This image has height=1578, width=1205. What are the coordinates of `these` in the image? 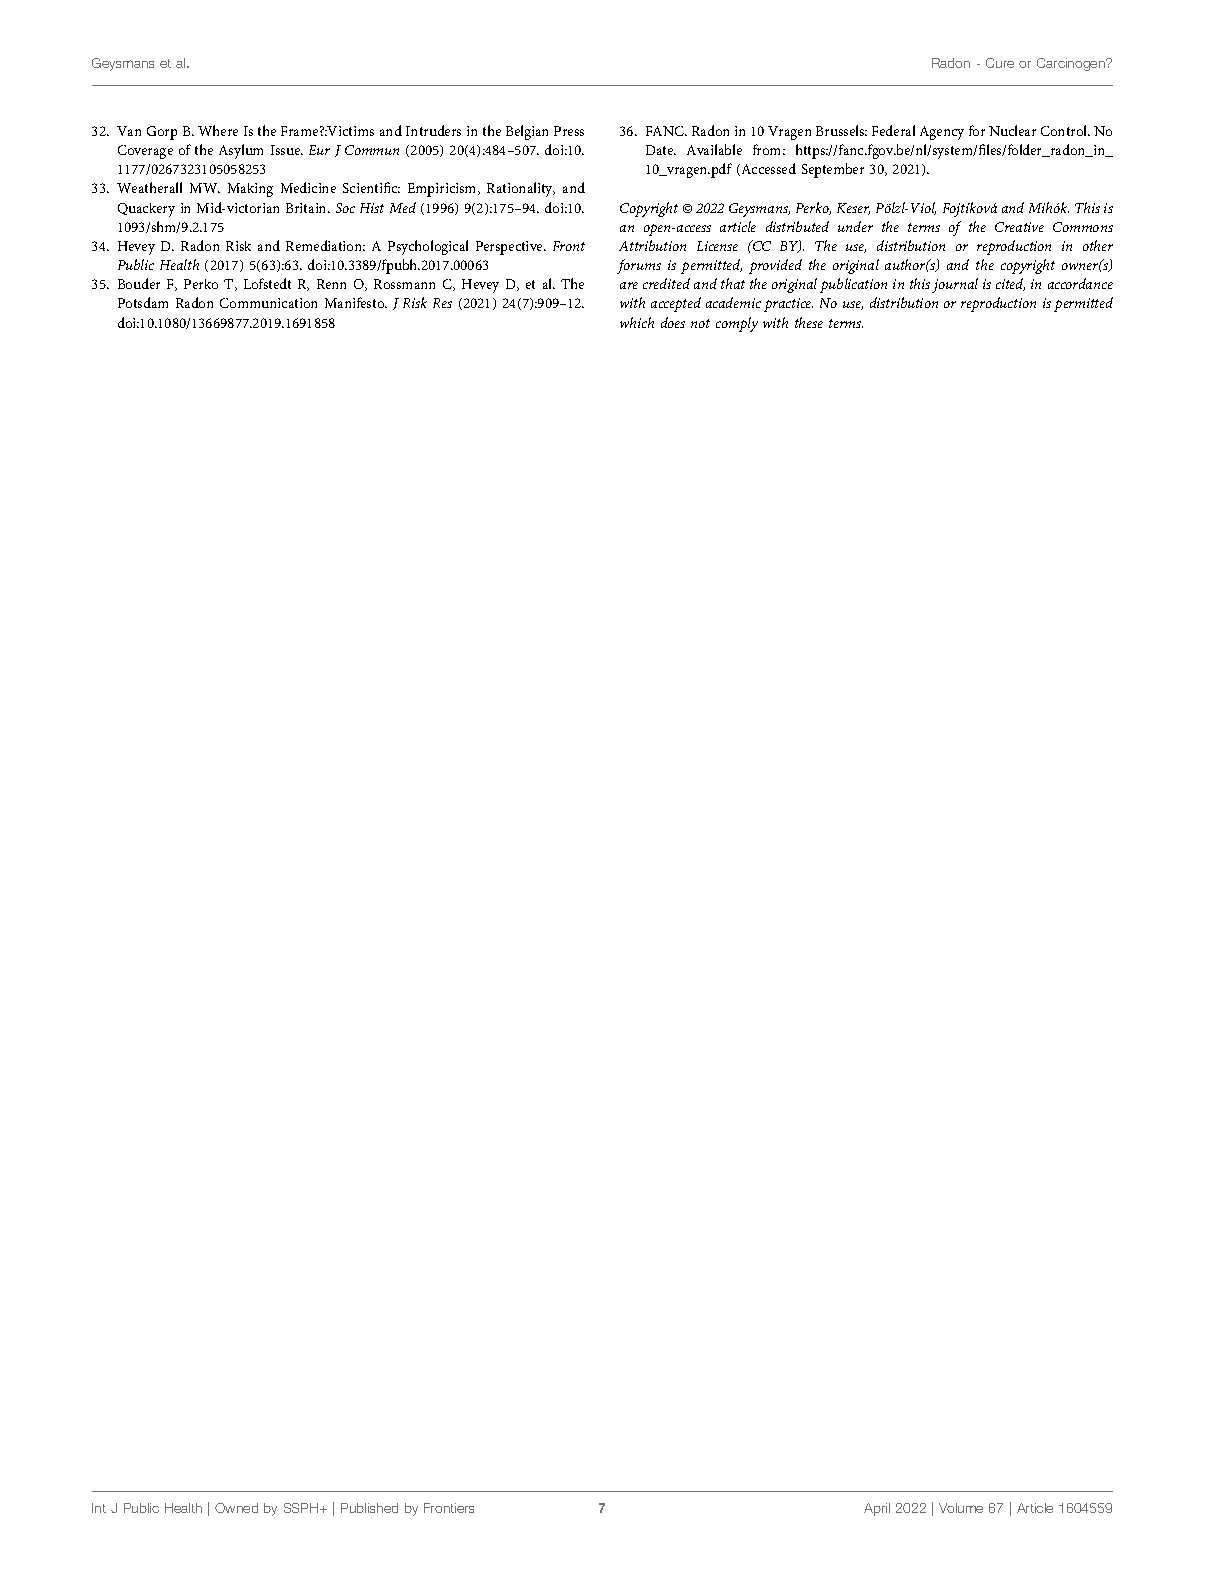 It's located at (809, 322).
